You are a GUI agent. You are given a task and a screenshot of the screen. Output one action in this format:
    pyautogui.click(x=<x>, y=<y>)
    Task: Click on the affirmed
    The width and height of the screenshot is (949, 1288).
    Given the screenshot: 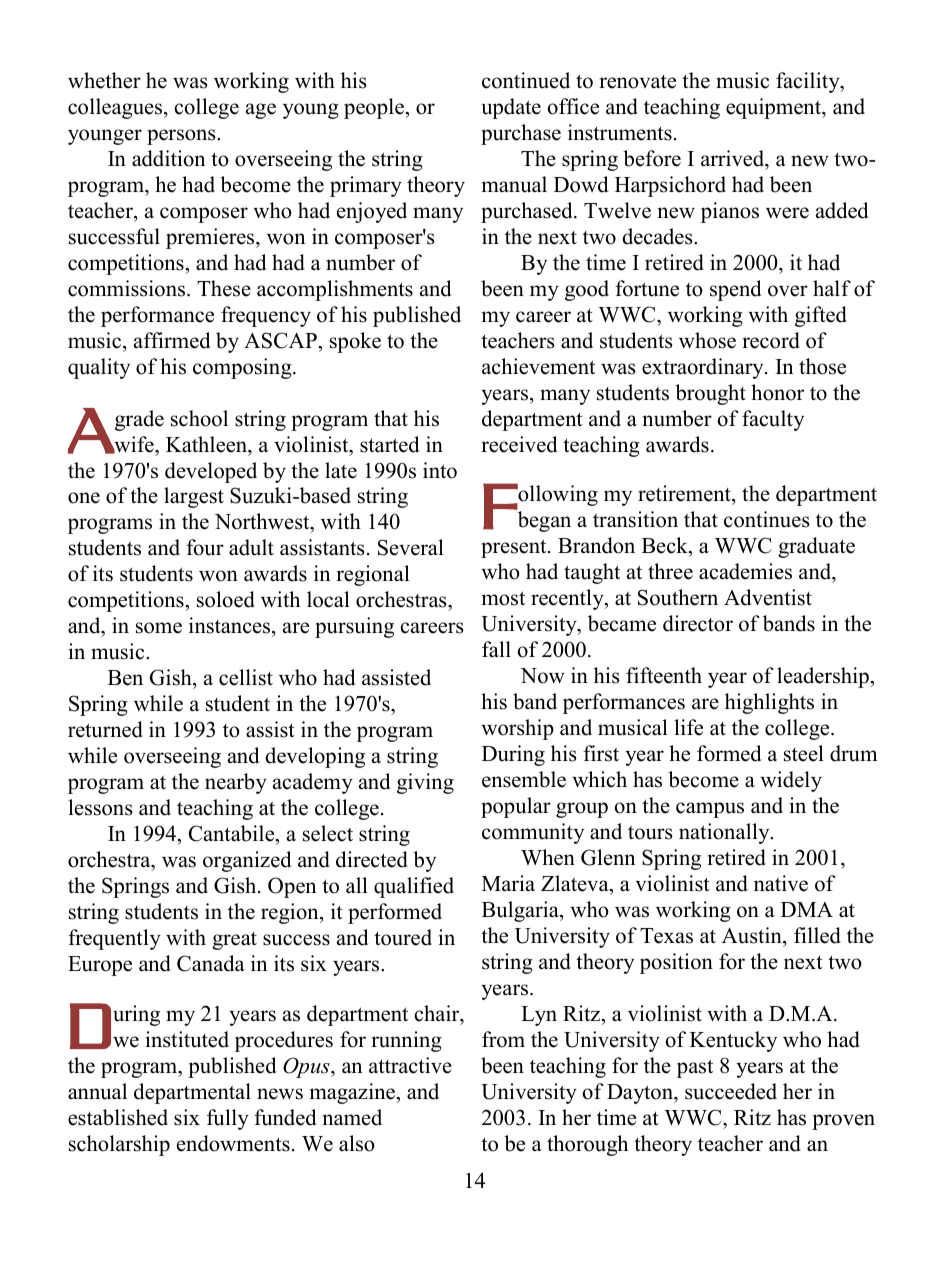 What is the action you would take?
    pyautogui.click(x=172, y=340)
